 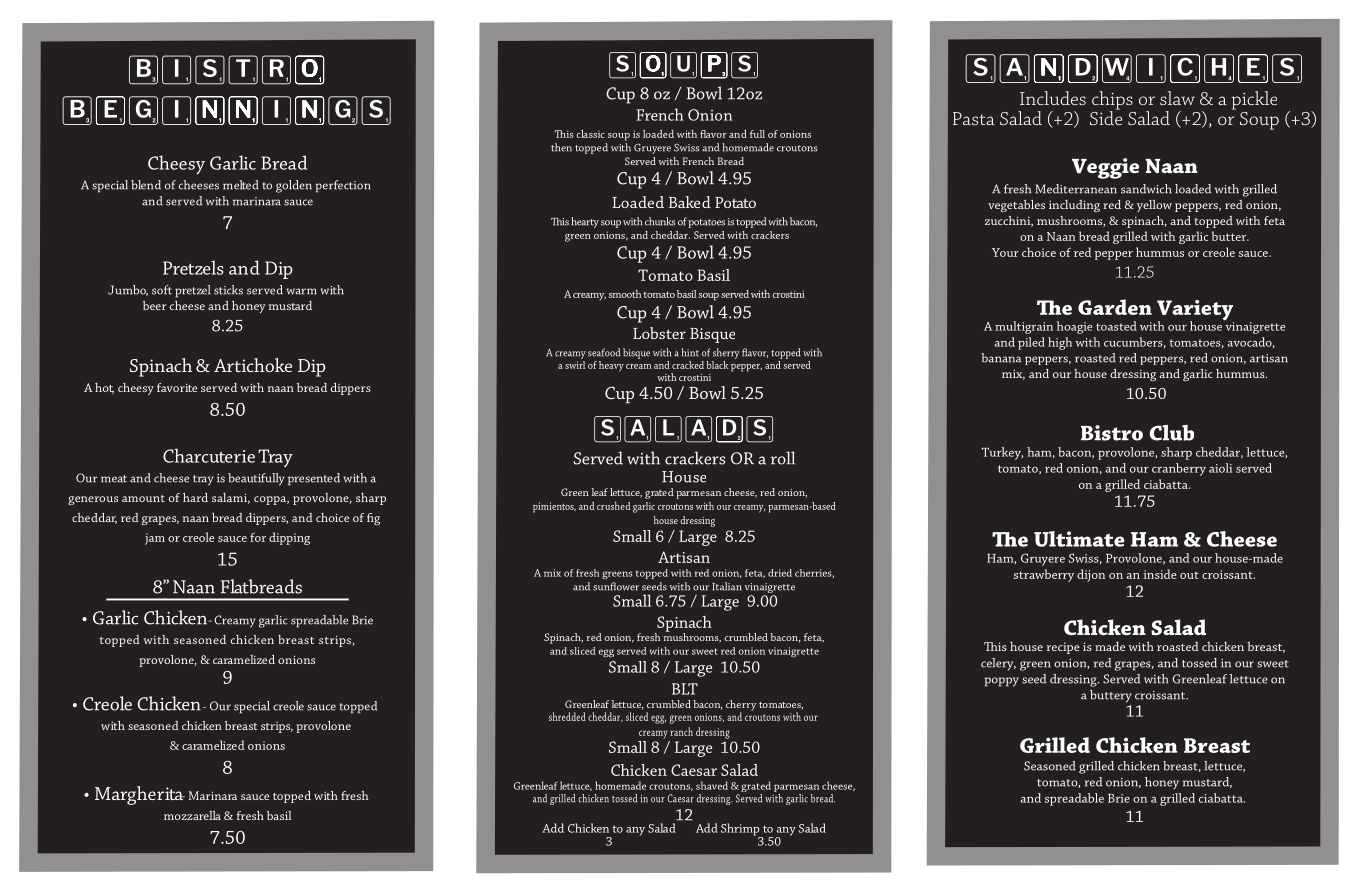 I want to click on shaved, so click(x=712, y=785).
